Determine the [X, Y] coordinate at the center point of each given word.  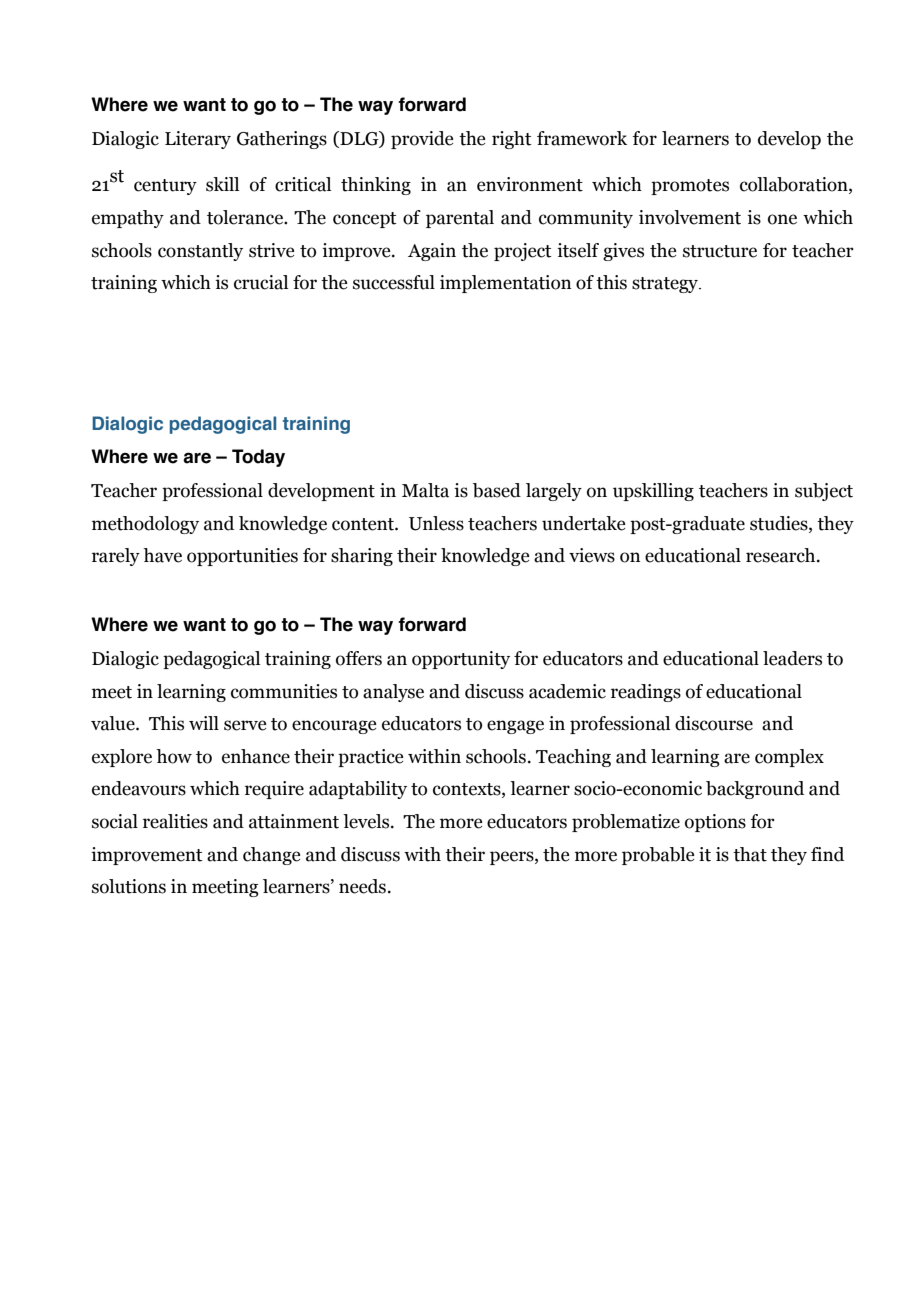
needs [362, 886]
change [271, 856]
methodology [145, 525]
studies [780, 523]
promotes [690, 187]
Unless [436, 523]
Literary [198, 140]
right [512, 140]
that [750, 854]
